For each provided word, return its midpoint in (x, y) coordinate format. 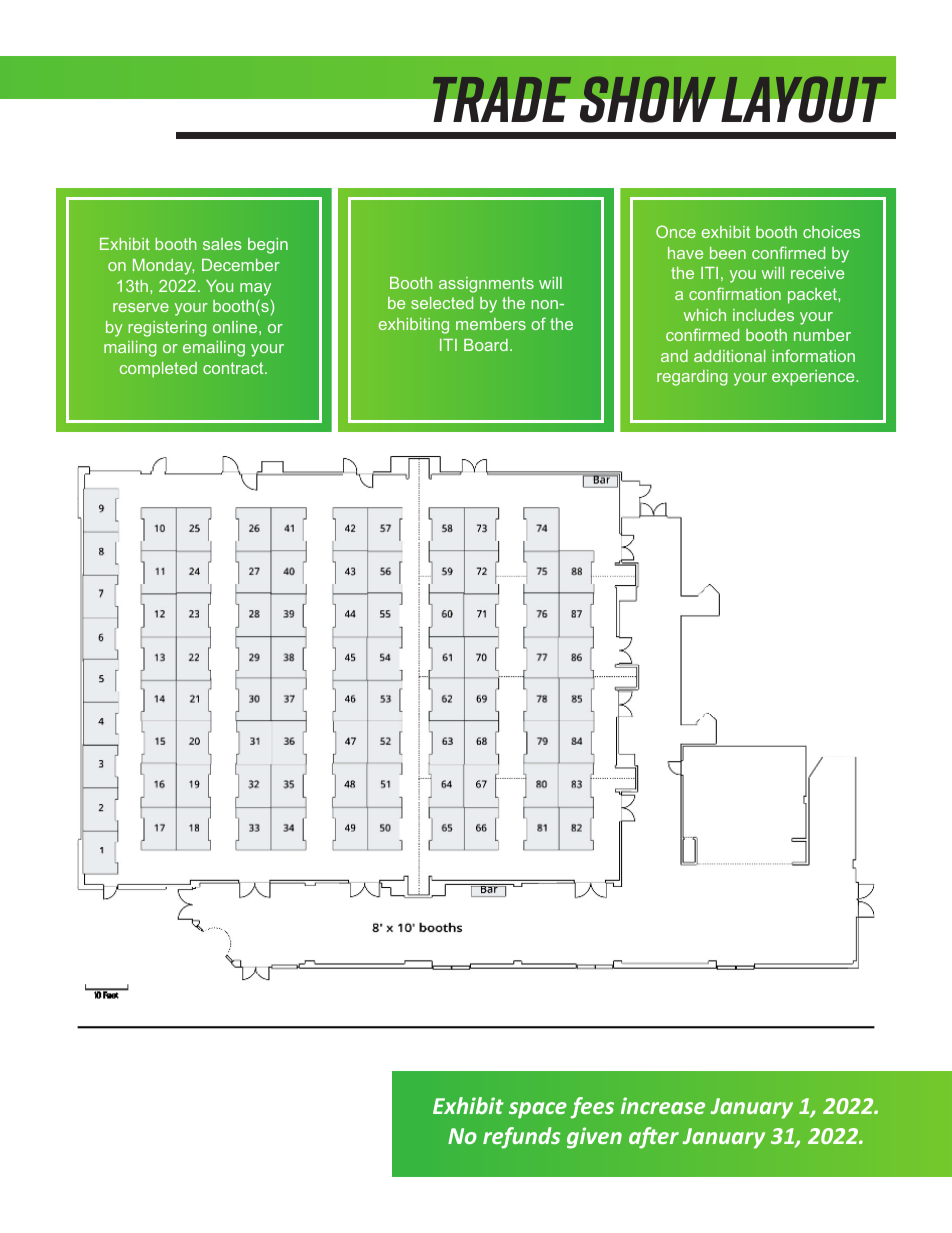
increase (663, 1105)
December (241, 265)
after (654, 1138)
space (538, 1110)
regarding (692, 378)
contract (234, 368)
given (594, 1138)
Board (486, 345)
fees (592, 1108)
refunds (522, 1138)
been (728, 253)
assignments (486, 285)
